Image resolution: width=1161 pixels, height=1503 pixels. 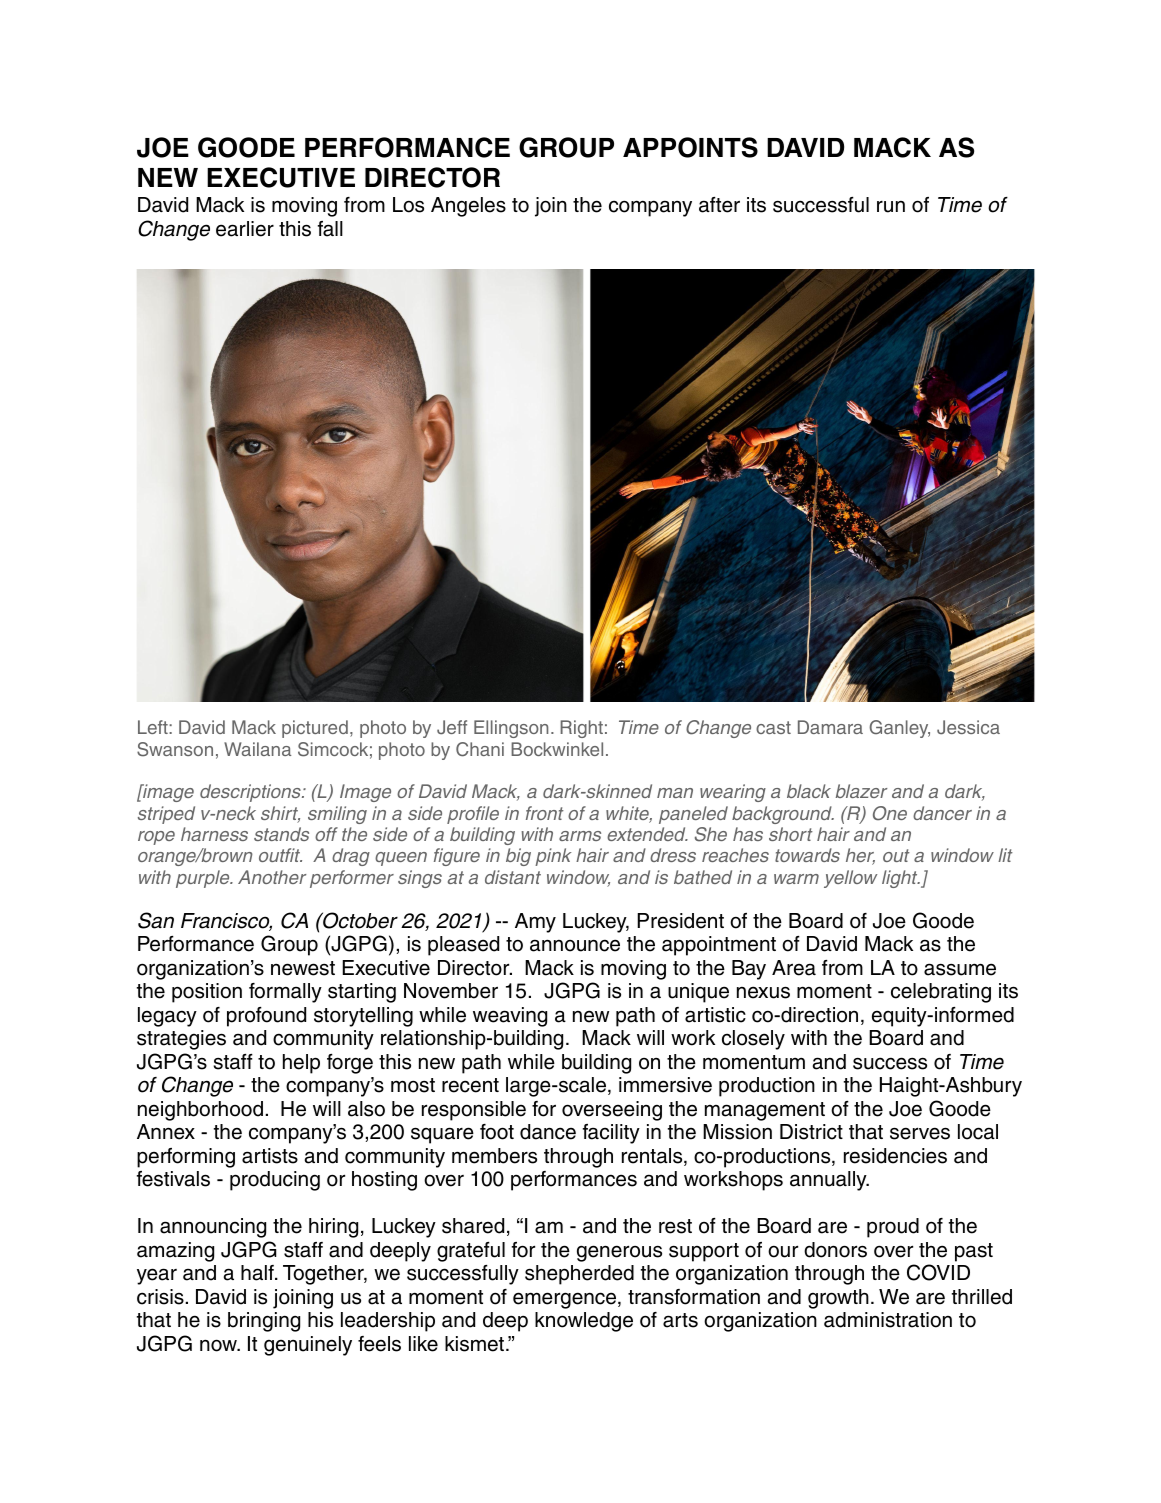 I want to click on Jessica, so click(x=968, y=727).
